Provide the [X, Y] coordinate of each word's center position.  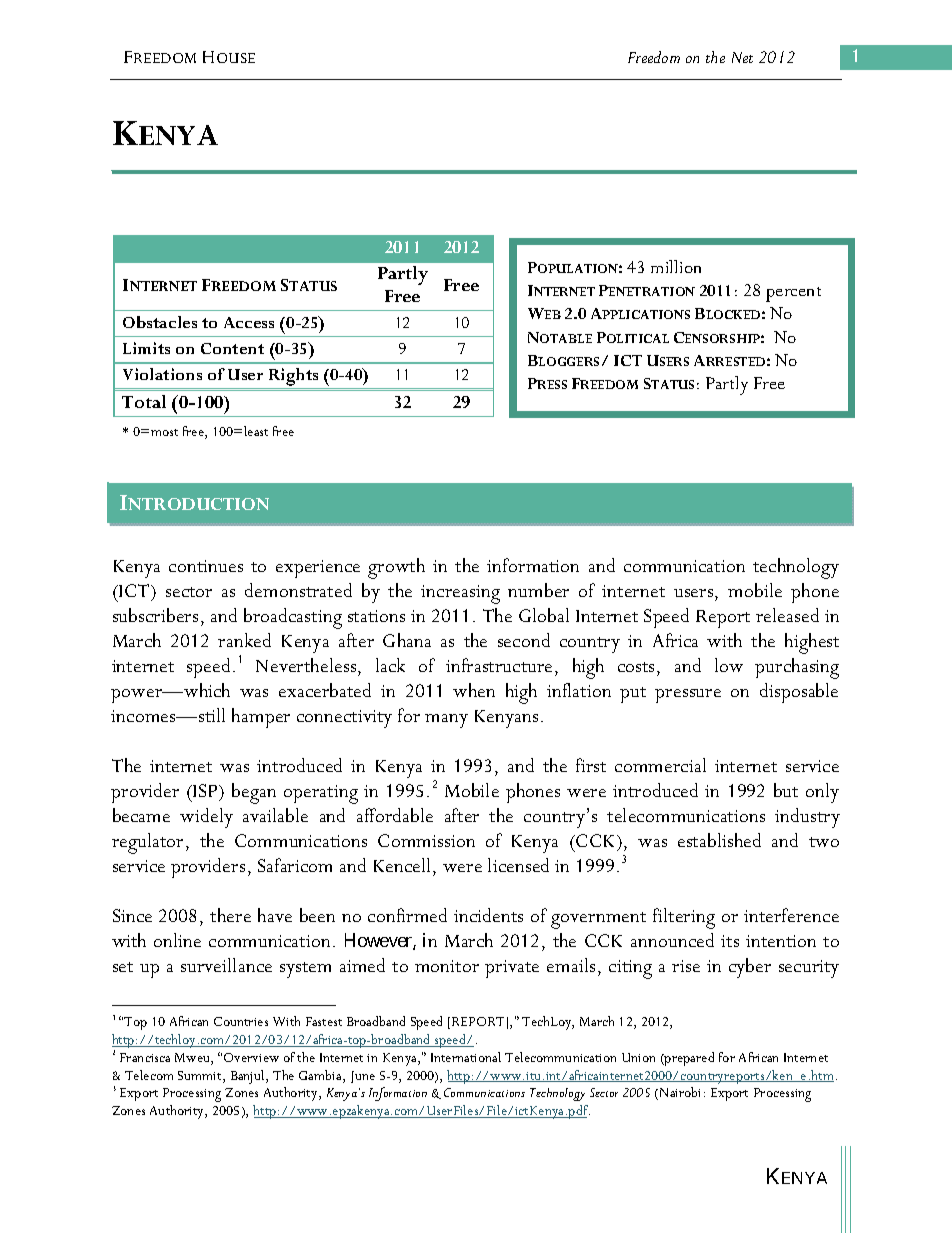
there [230, 915]
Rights [293, 378]
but [786, 790]
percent [793, 294]
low [729, 665]
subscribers [155, 615]
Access [249, 322]
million [676, 266]
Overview [251, 1057]
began [254, 793]
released [787, 615]
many [446, 721]
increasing [460, 594]
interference [791, 915]
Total [144, 401]
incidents [488, 915]
